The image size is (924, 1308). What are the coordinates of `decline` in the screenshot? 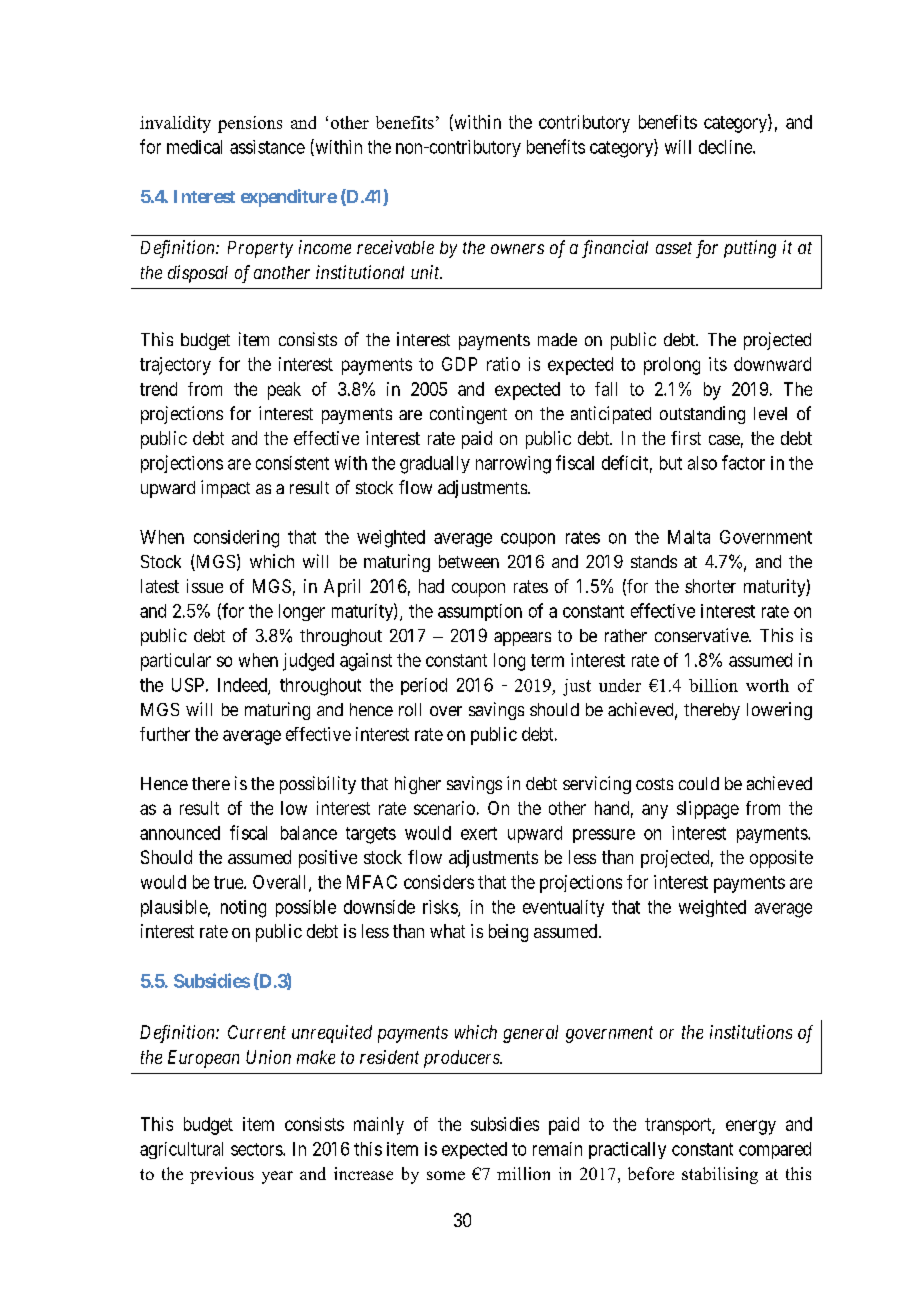 It's located at (726, 147).
